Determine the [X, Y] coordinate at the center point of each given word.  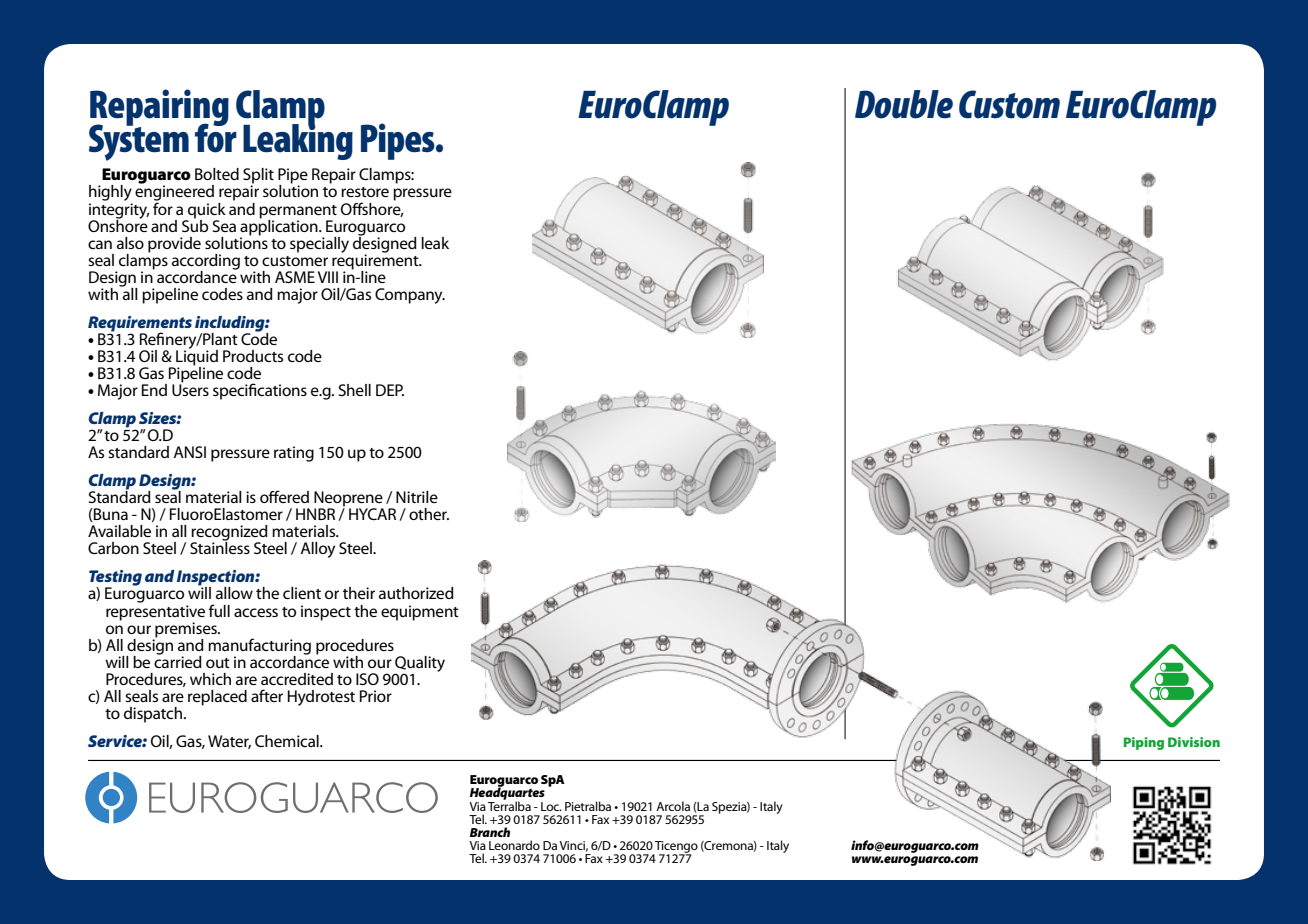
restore [365, 192]
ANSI [189, 452]
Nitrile [417, 497]
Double [904, 104]
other [429, 514]
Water [229, 742]
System [139, 141]
